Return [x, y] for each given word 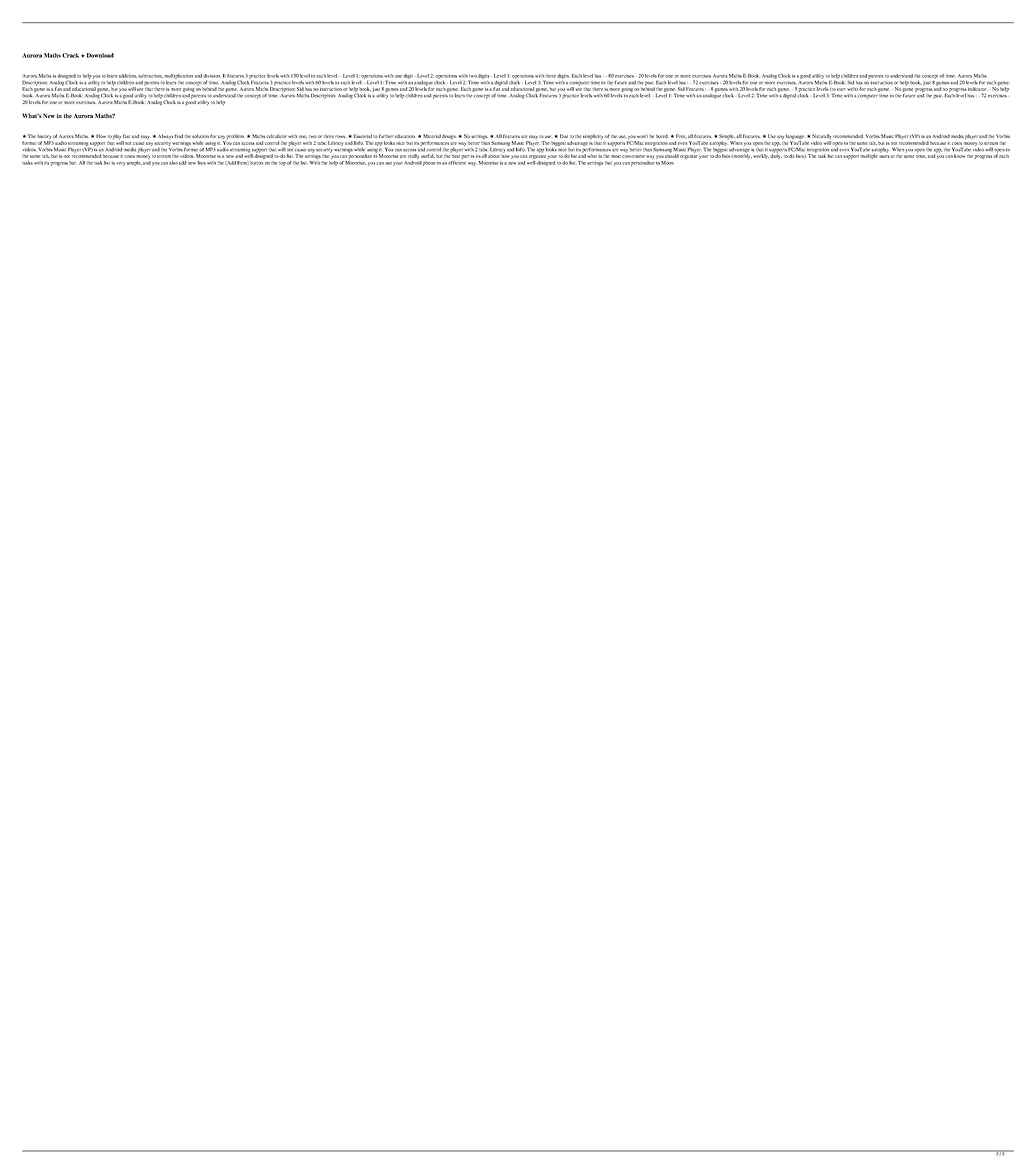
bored [662, 136]
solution [200, 136]
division [212, 76]
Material [432, 136]
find [179, 136]
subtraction [150, 76]
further [386, 136]
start [841, 89]
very [120, 164]
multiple [869, 156]
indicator [977, 89]
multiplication [178, 77]
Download [99, 55]
